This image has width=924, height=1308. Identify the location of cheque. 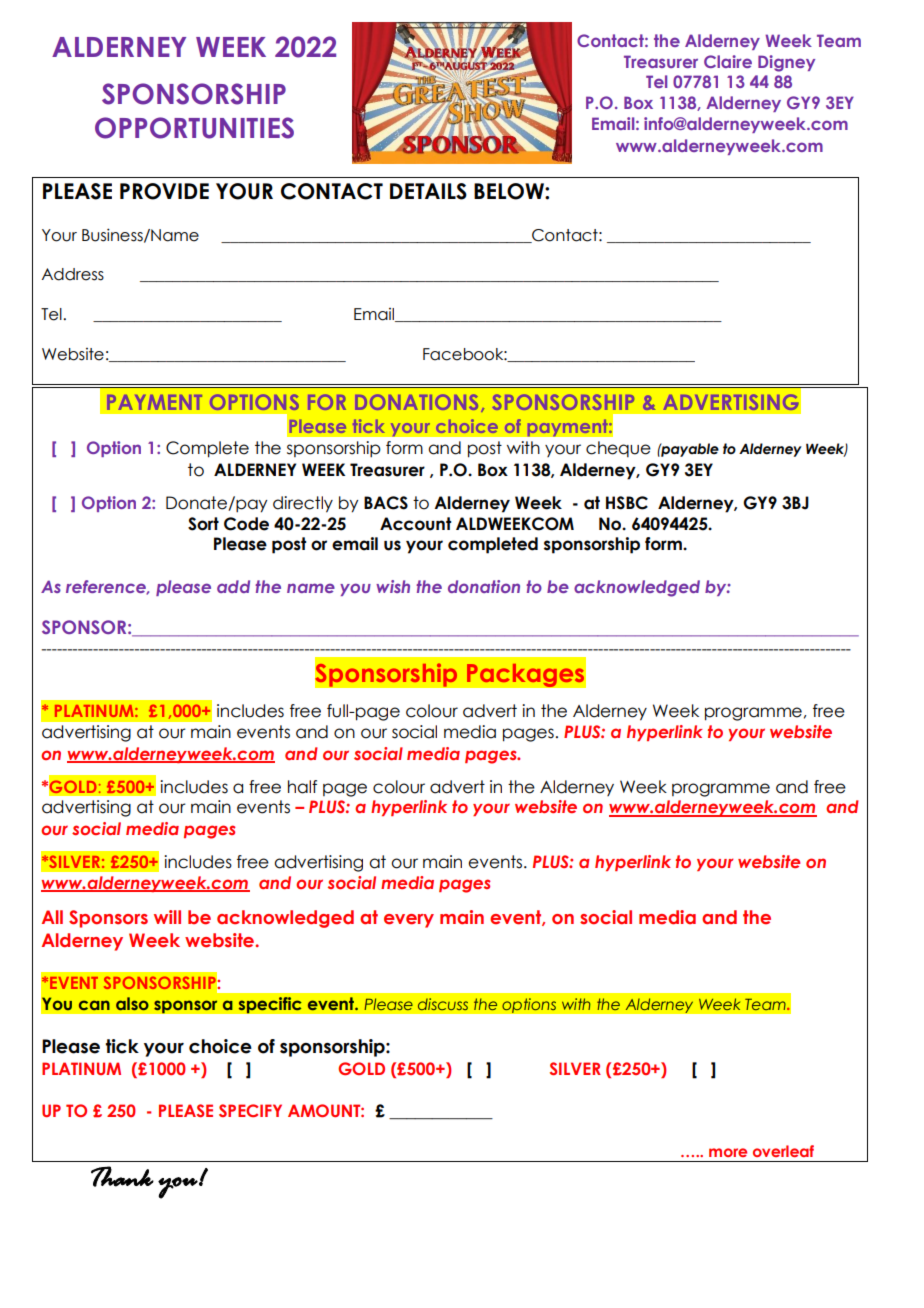
(618, 449).
